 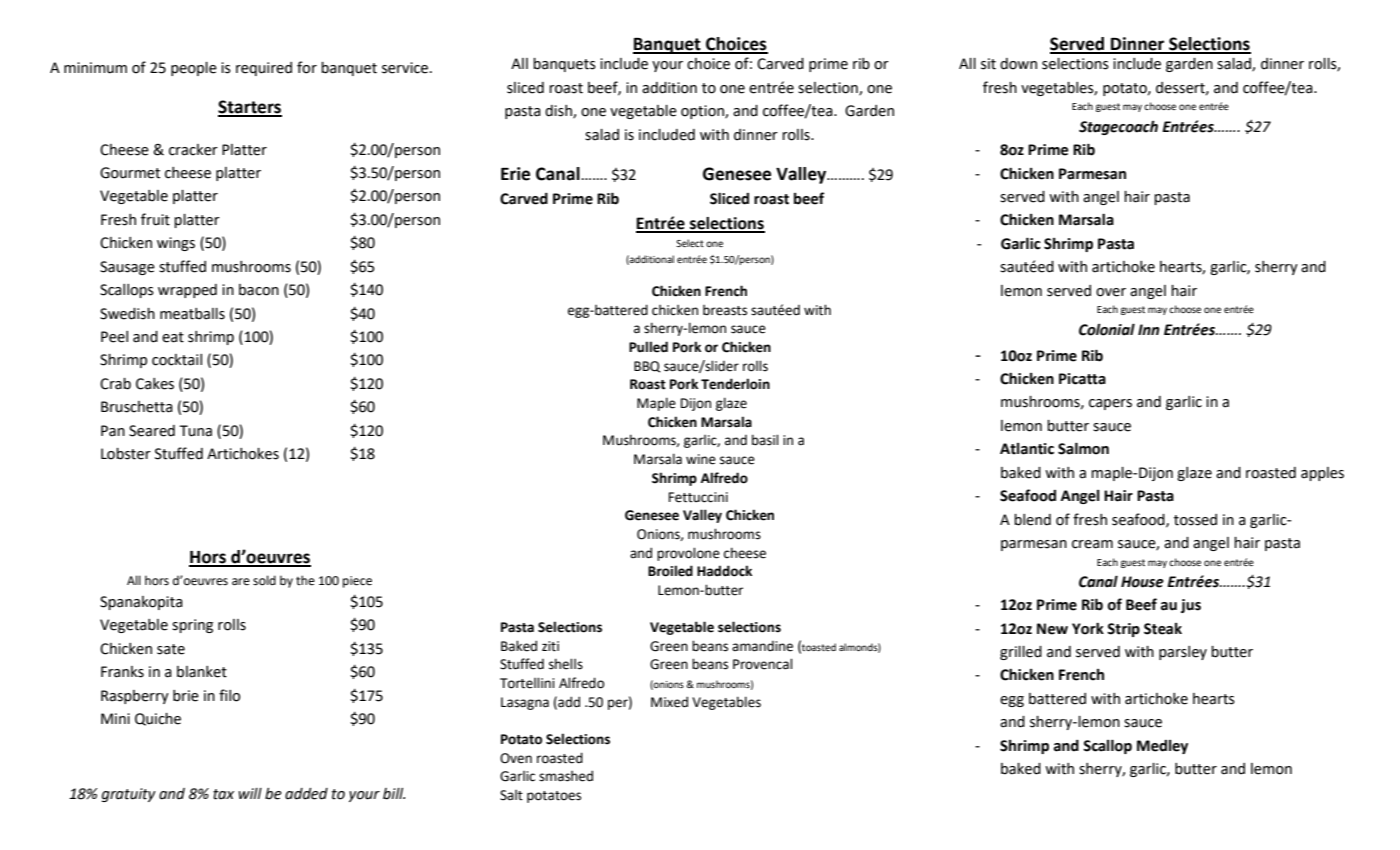 What do you see at coordinates (1195, 520) in the screenshot?
I see `tossed` at bounding box center [1195, 520].
